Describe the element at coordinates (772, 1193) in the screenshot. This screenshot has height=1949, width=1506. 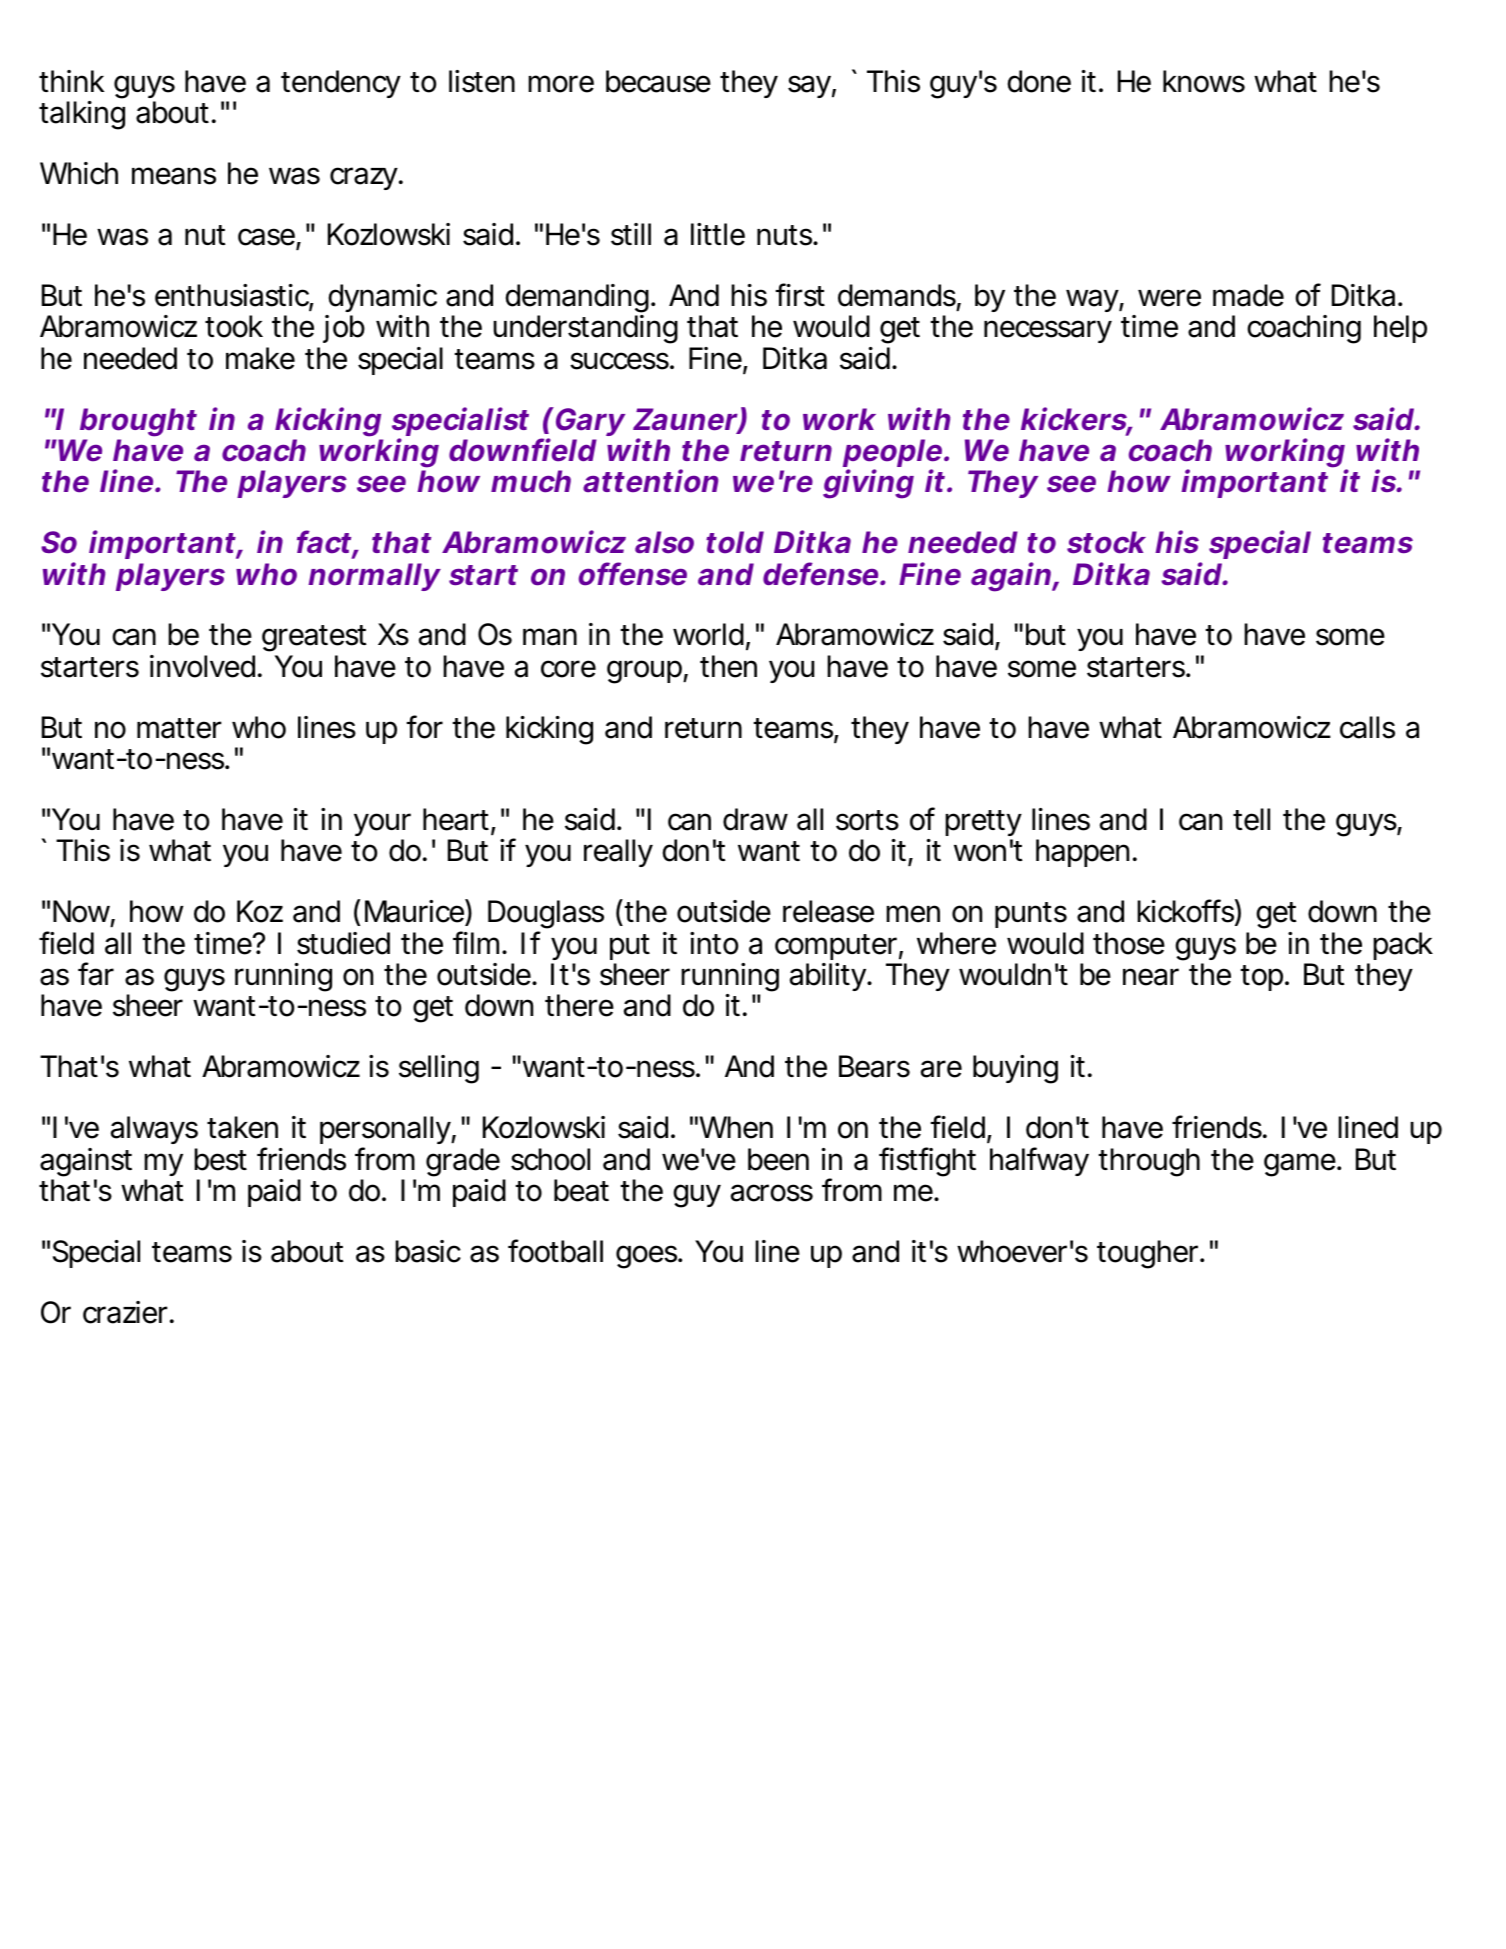
I see `across` at that location.
